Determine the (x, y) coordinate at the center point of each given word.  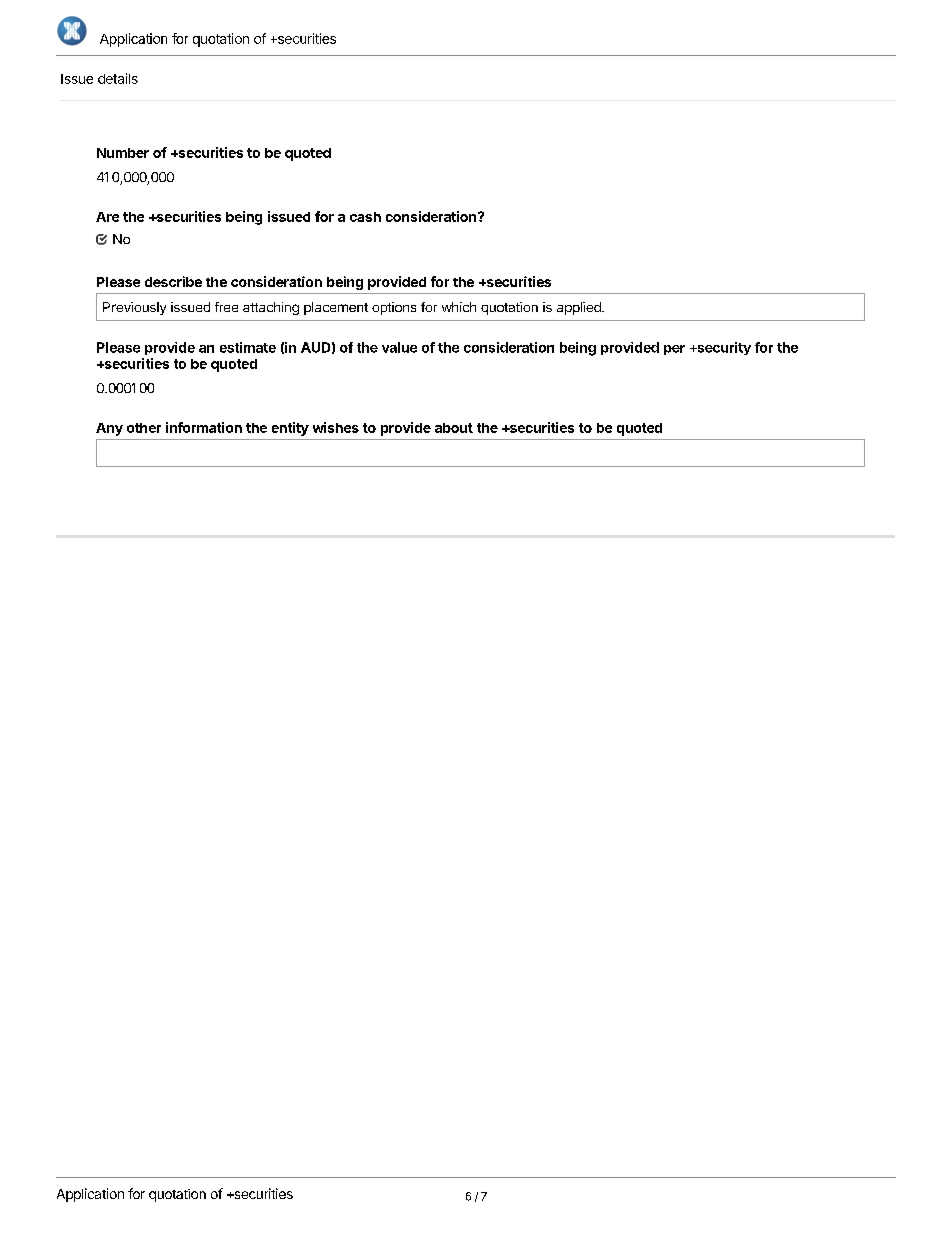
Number (123, 153)
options (394, 308)
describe (173, 281)
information (204, 427)
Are (107, 217)
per (674, 350)
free (226, 307)
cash (365, 217)
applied (580, 308)
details (118, 78)
